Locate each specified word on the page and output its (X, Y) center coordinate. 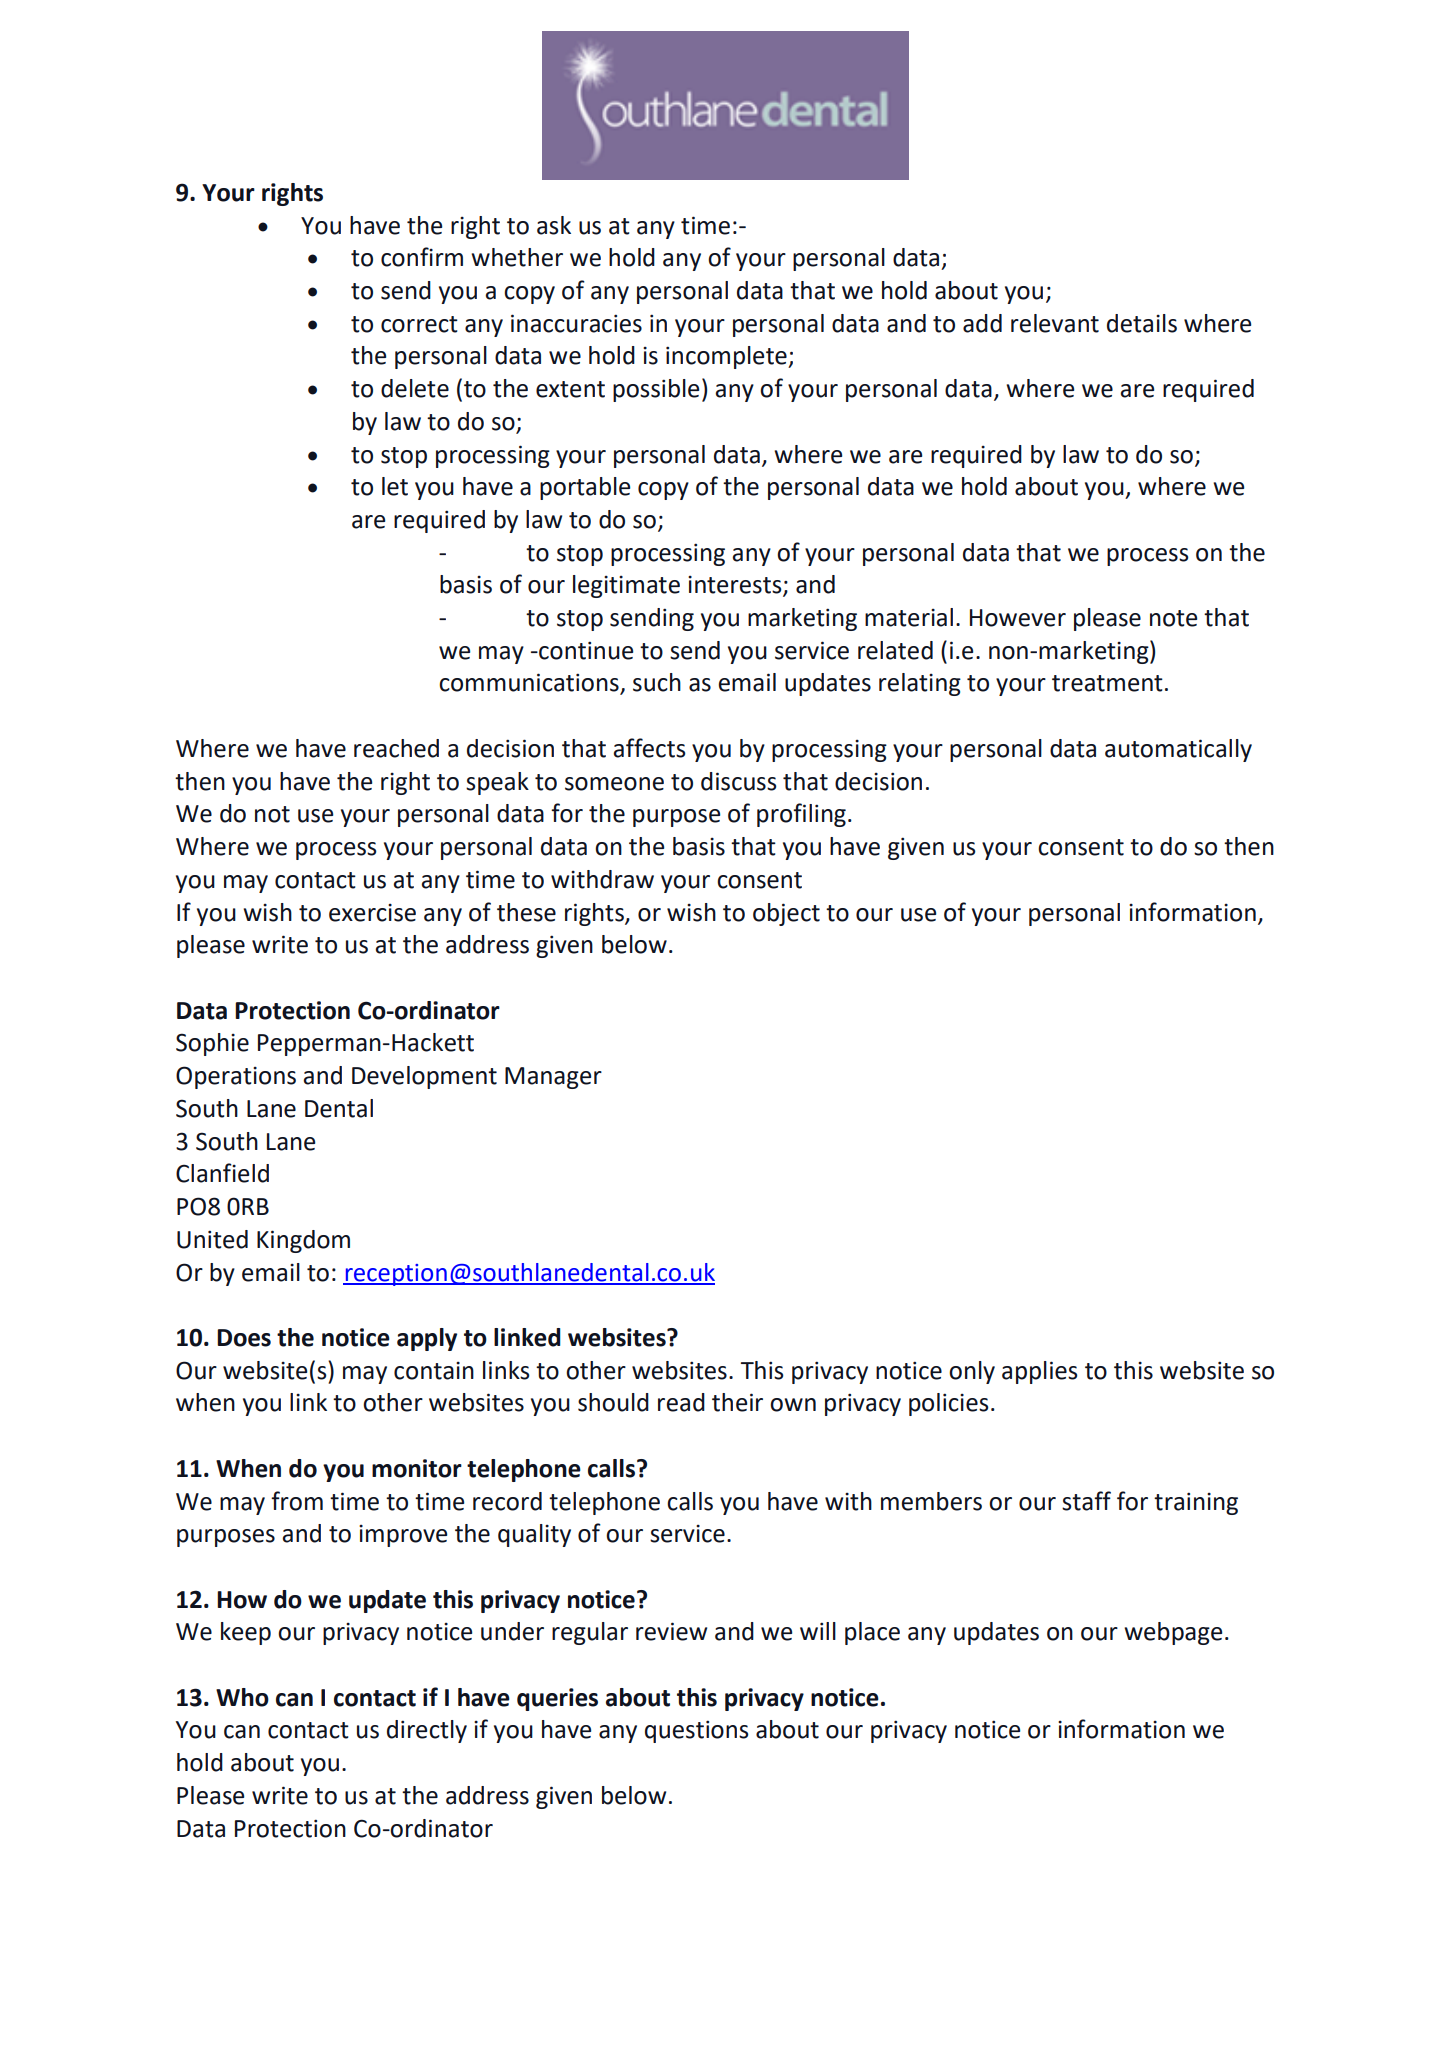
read (681, 1402)
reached (396, 748)
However (1018, 618)
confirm (422, 257)
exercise (372, 913)
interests (736, 586)
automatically (1178, 750)
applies (1039, 1372)
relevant (1055, 323)
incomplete (727, 357)
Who (242, 1697)
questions (696, 1731)
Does (244, 1338)
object (786, 914)
